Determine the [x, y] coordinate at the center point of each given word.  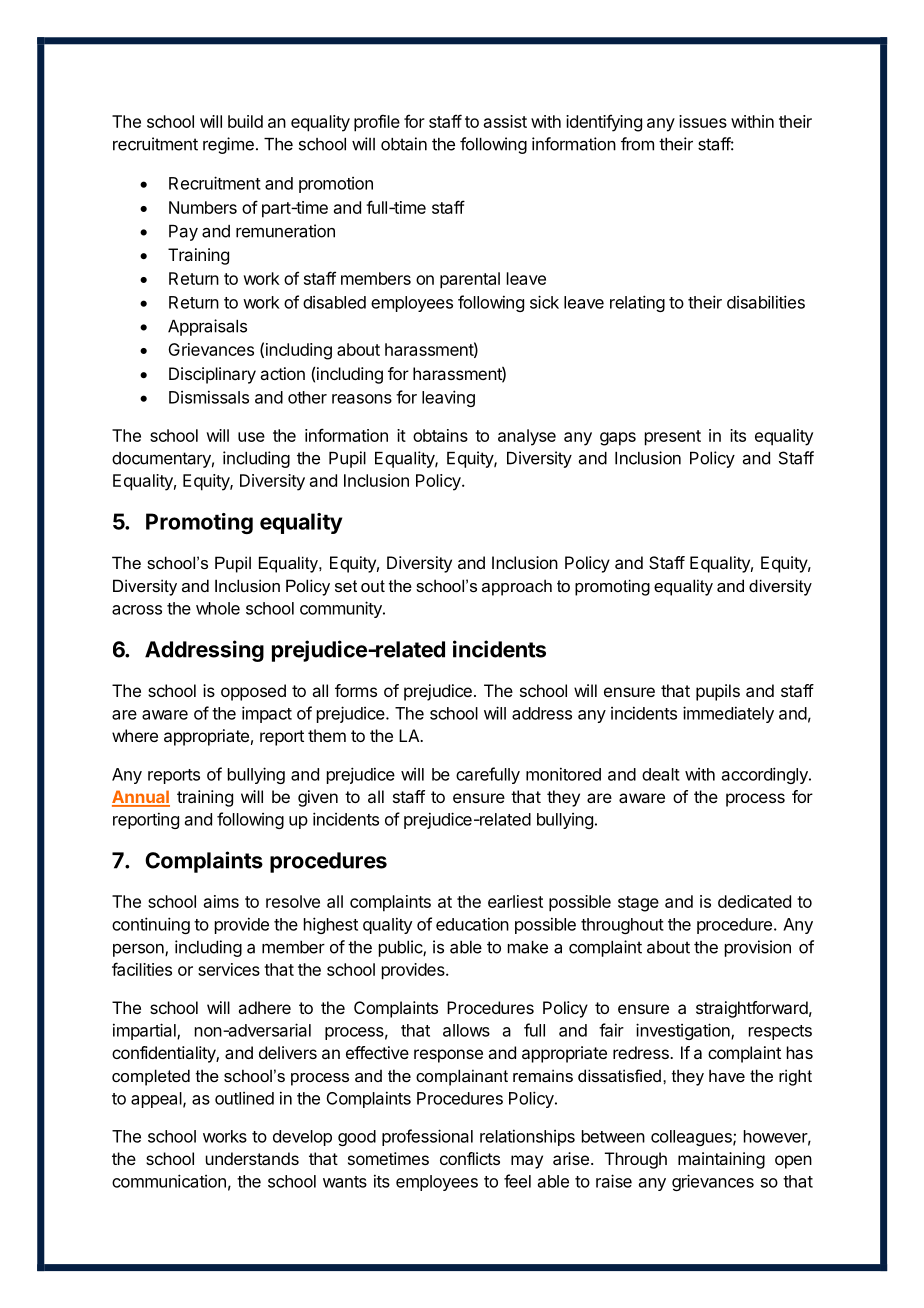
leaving [448, 398]
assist [505, 121]
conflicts [470, 1158]
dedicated [754, 901]
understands [252, 1158]
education [472, 924]
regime [228, 145]
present [673, 438]
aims [221, 901]
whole [218, 608]
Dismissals [209, 397]
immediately [728, 714]
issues [703, 121]
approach [517, 587]
